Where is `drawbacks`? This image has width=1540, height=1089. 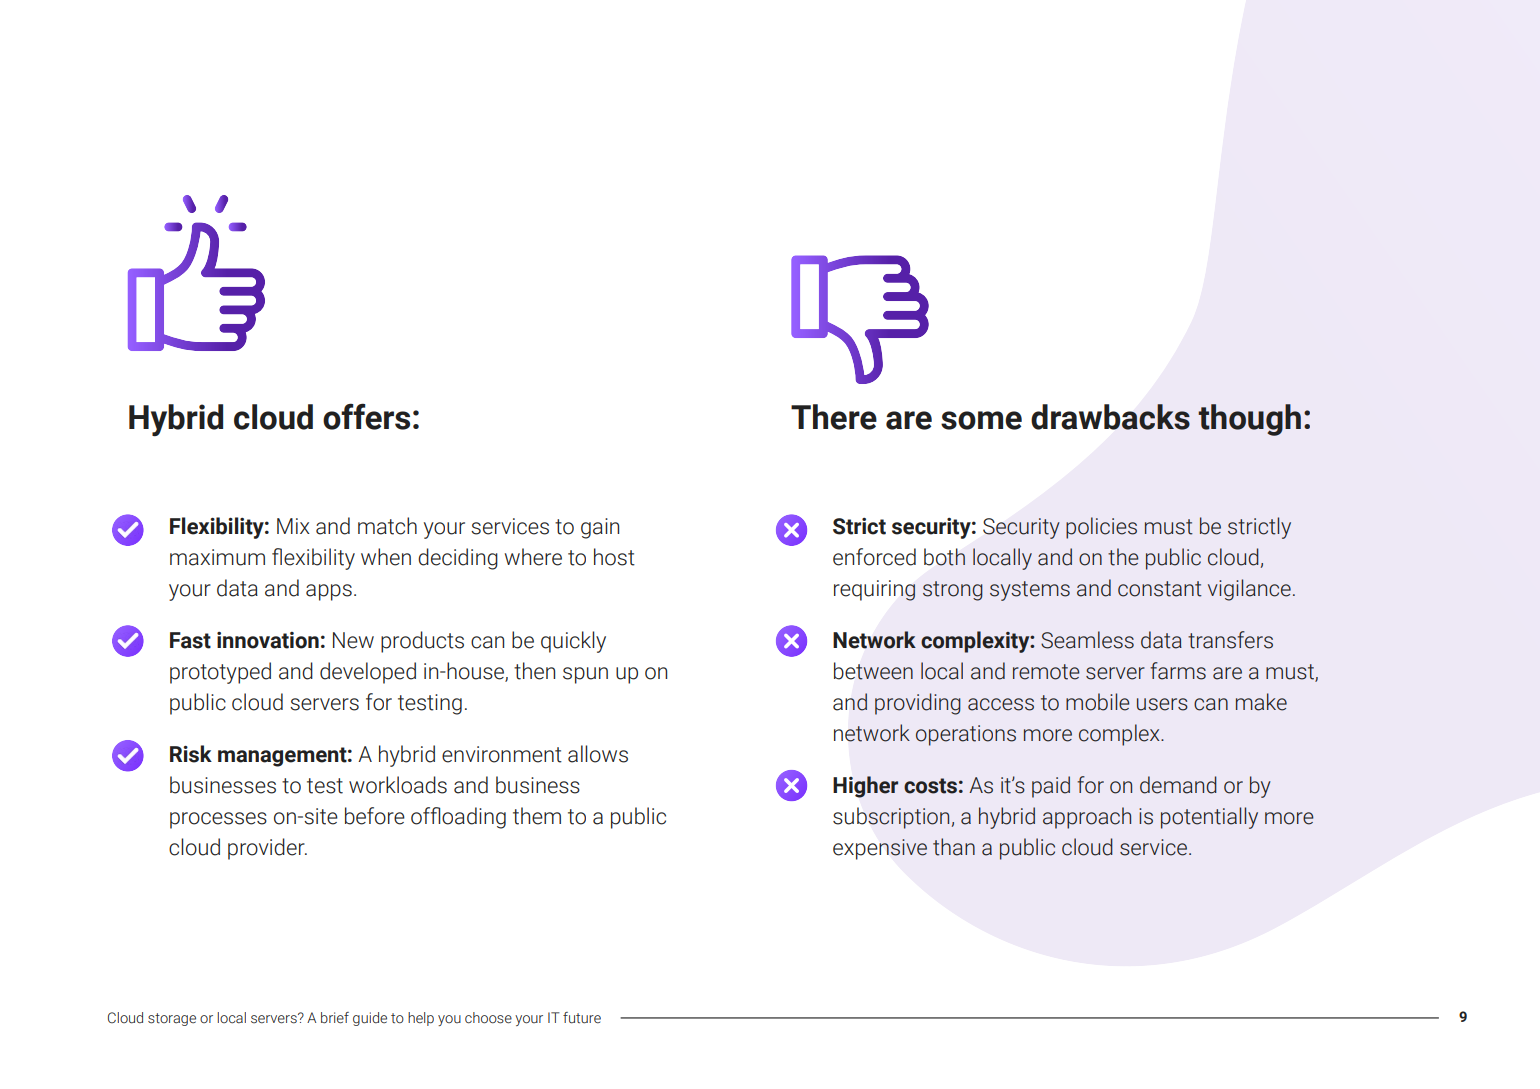
drawbacks is located at coordinates (1110, 417).
